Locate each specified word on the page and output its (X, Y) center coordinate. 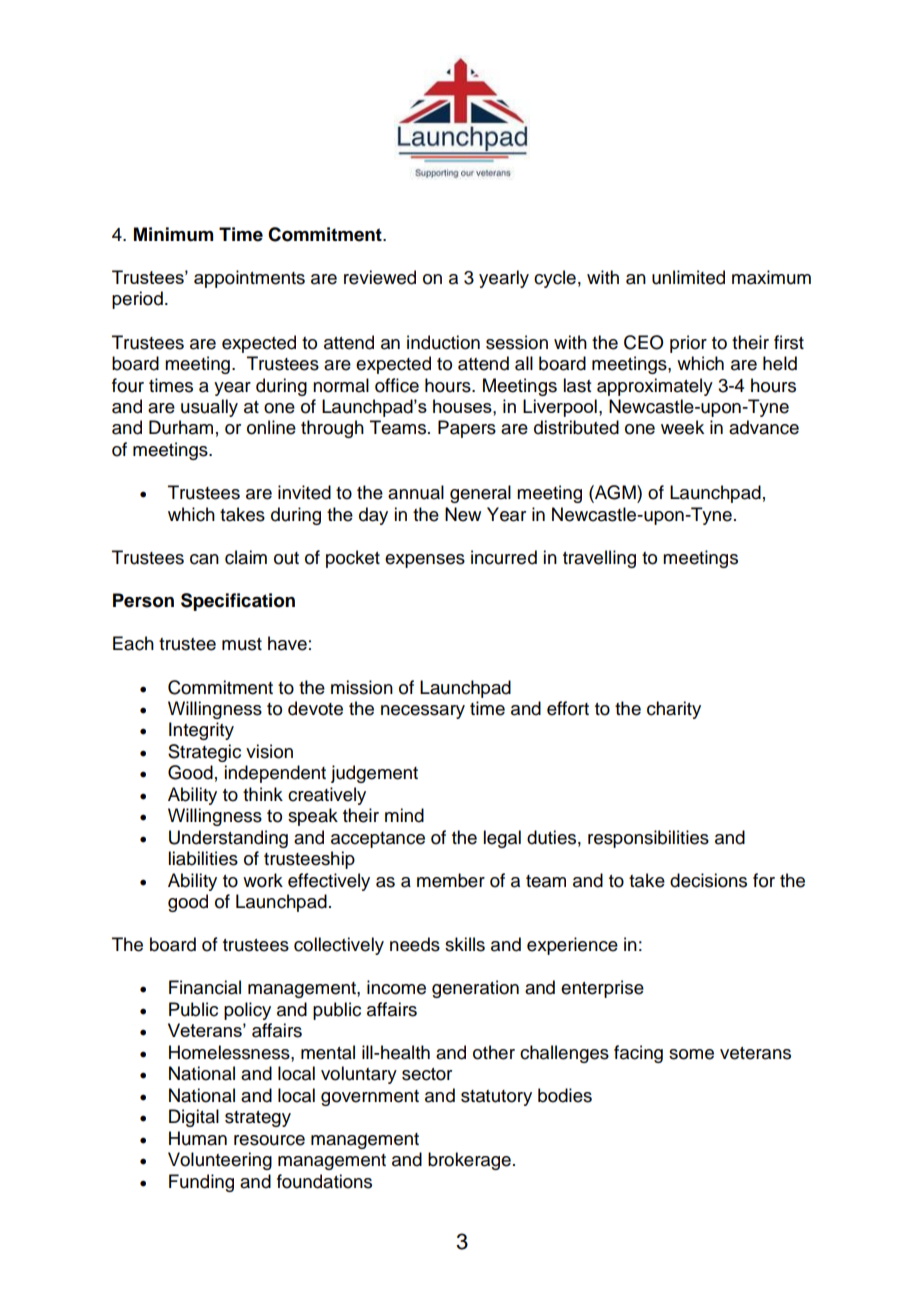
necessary (423, 712)
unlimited (688, 277)
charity (674, 710)
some (691, 1054)
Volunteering (220, 1161)
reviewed (380, 277)
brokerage (469, 1161)
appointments (249, 279)
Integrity (201, 731)
